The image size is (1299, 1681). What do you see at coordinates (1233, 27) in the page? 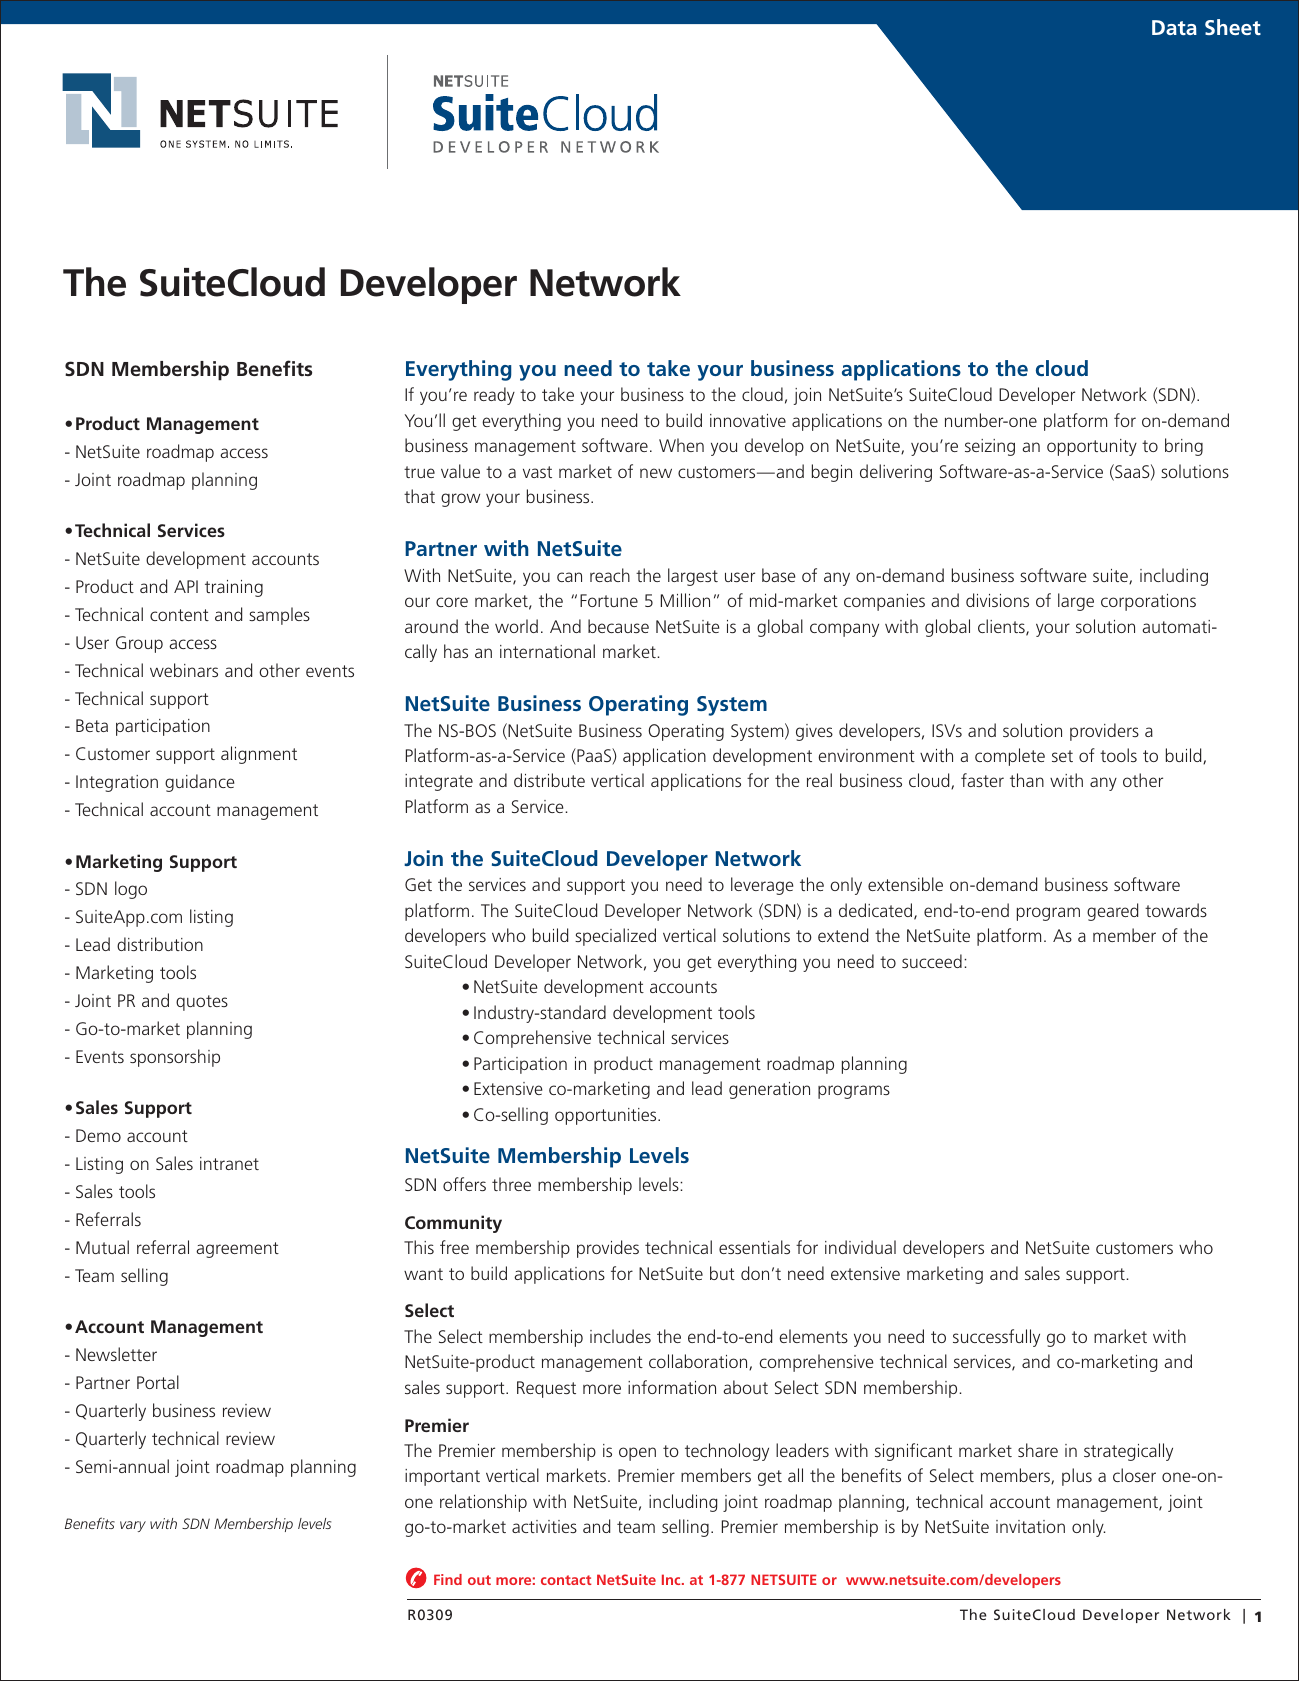
I see `Sheet` at bounding box center [1233, 27].
